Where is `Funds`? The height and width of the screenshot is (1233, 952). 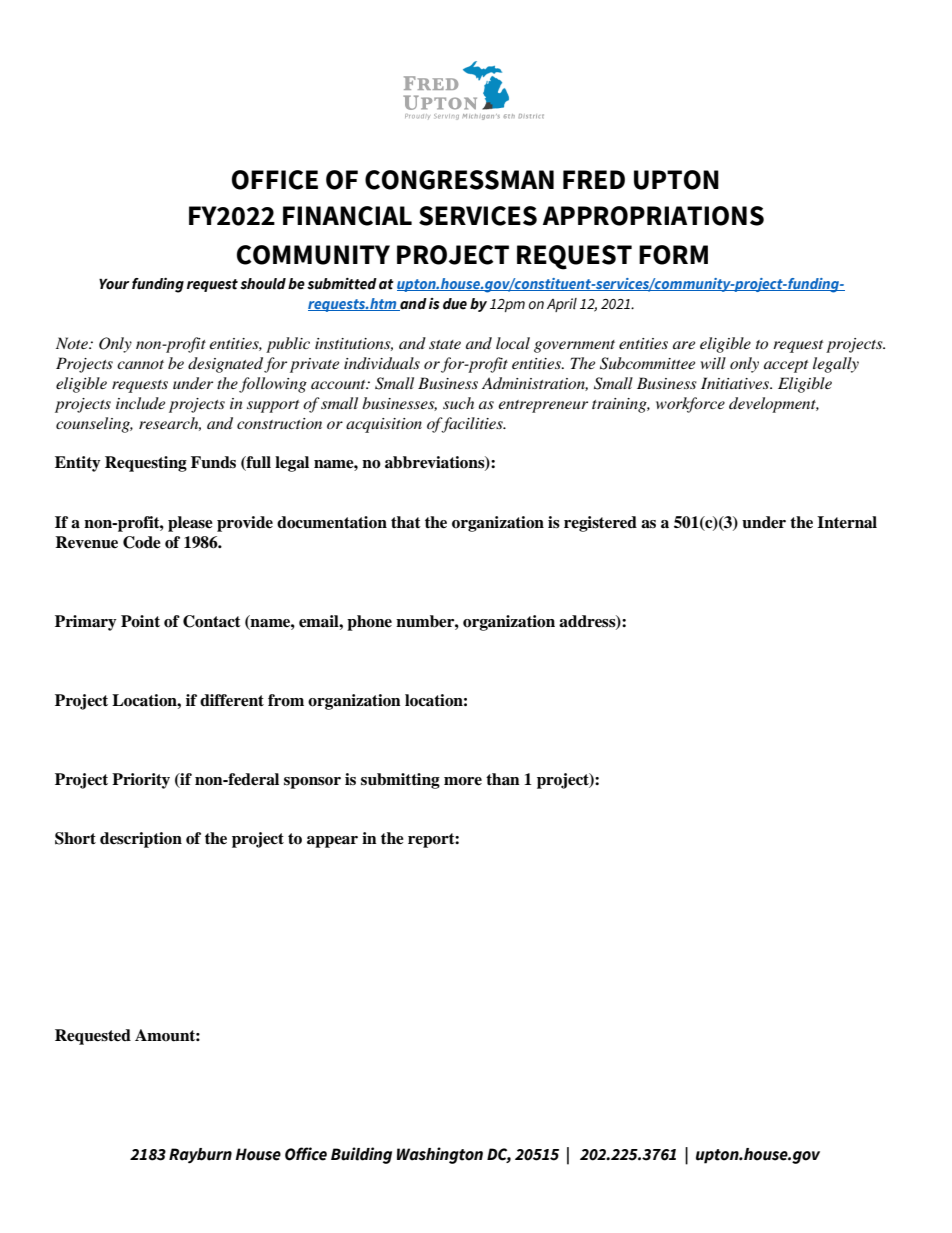
Funds is located at coordinates (213, 462).
